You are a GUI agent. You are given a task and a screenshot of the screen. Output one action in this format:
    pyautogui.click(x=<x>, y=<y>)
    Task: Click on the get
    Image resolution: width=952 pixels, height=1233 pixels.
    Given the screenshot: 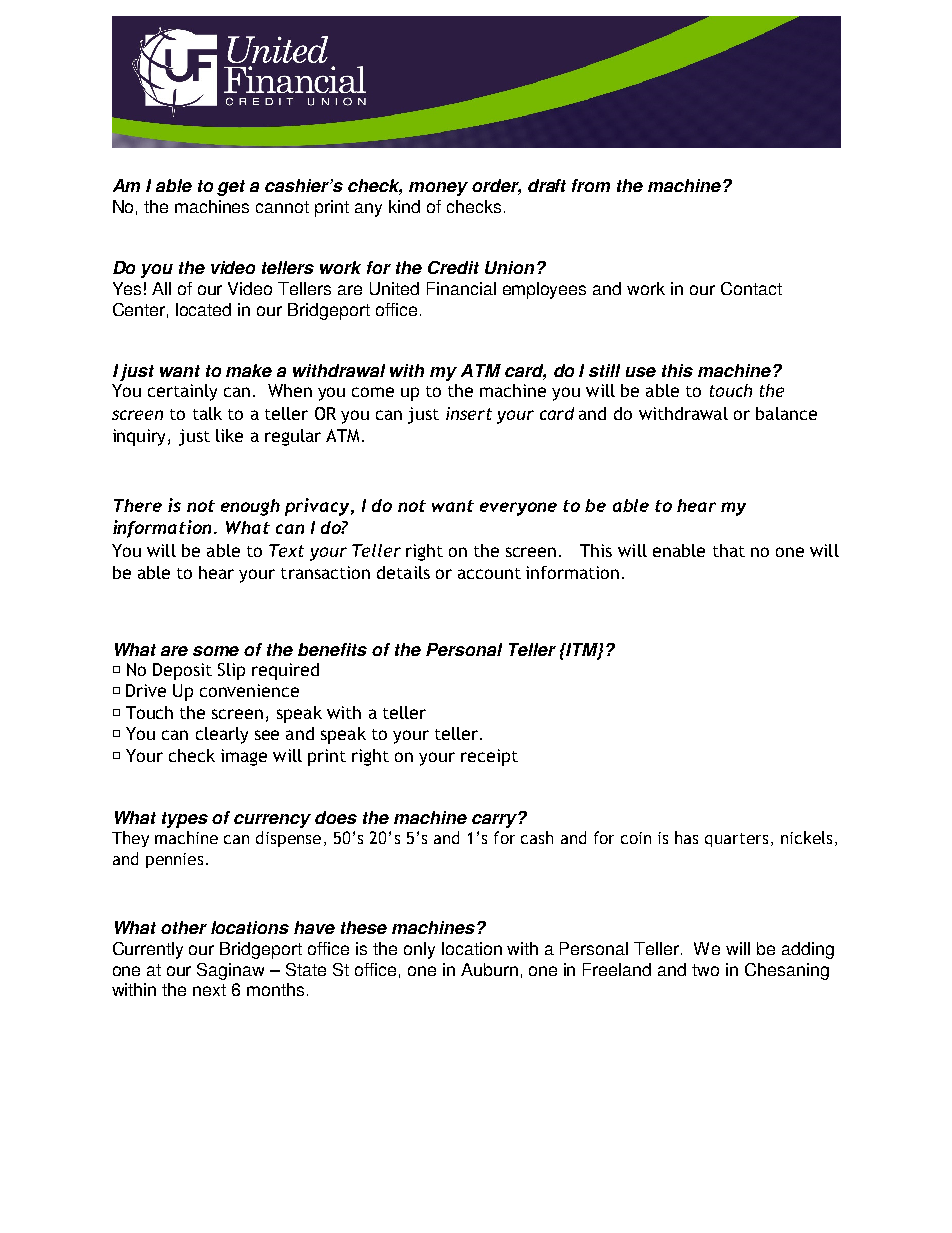 What is the action you would take?
    pyautogui.click(x=231, y=188)
